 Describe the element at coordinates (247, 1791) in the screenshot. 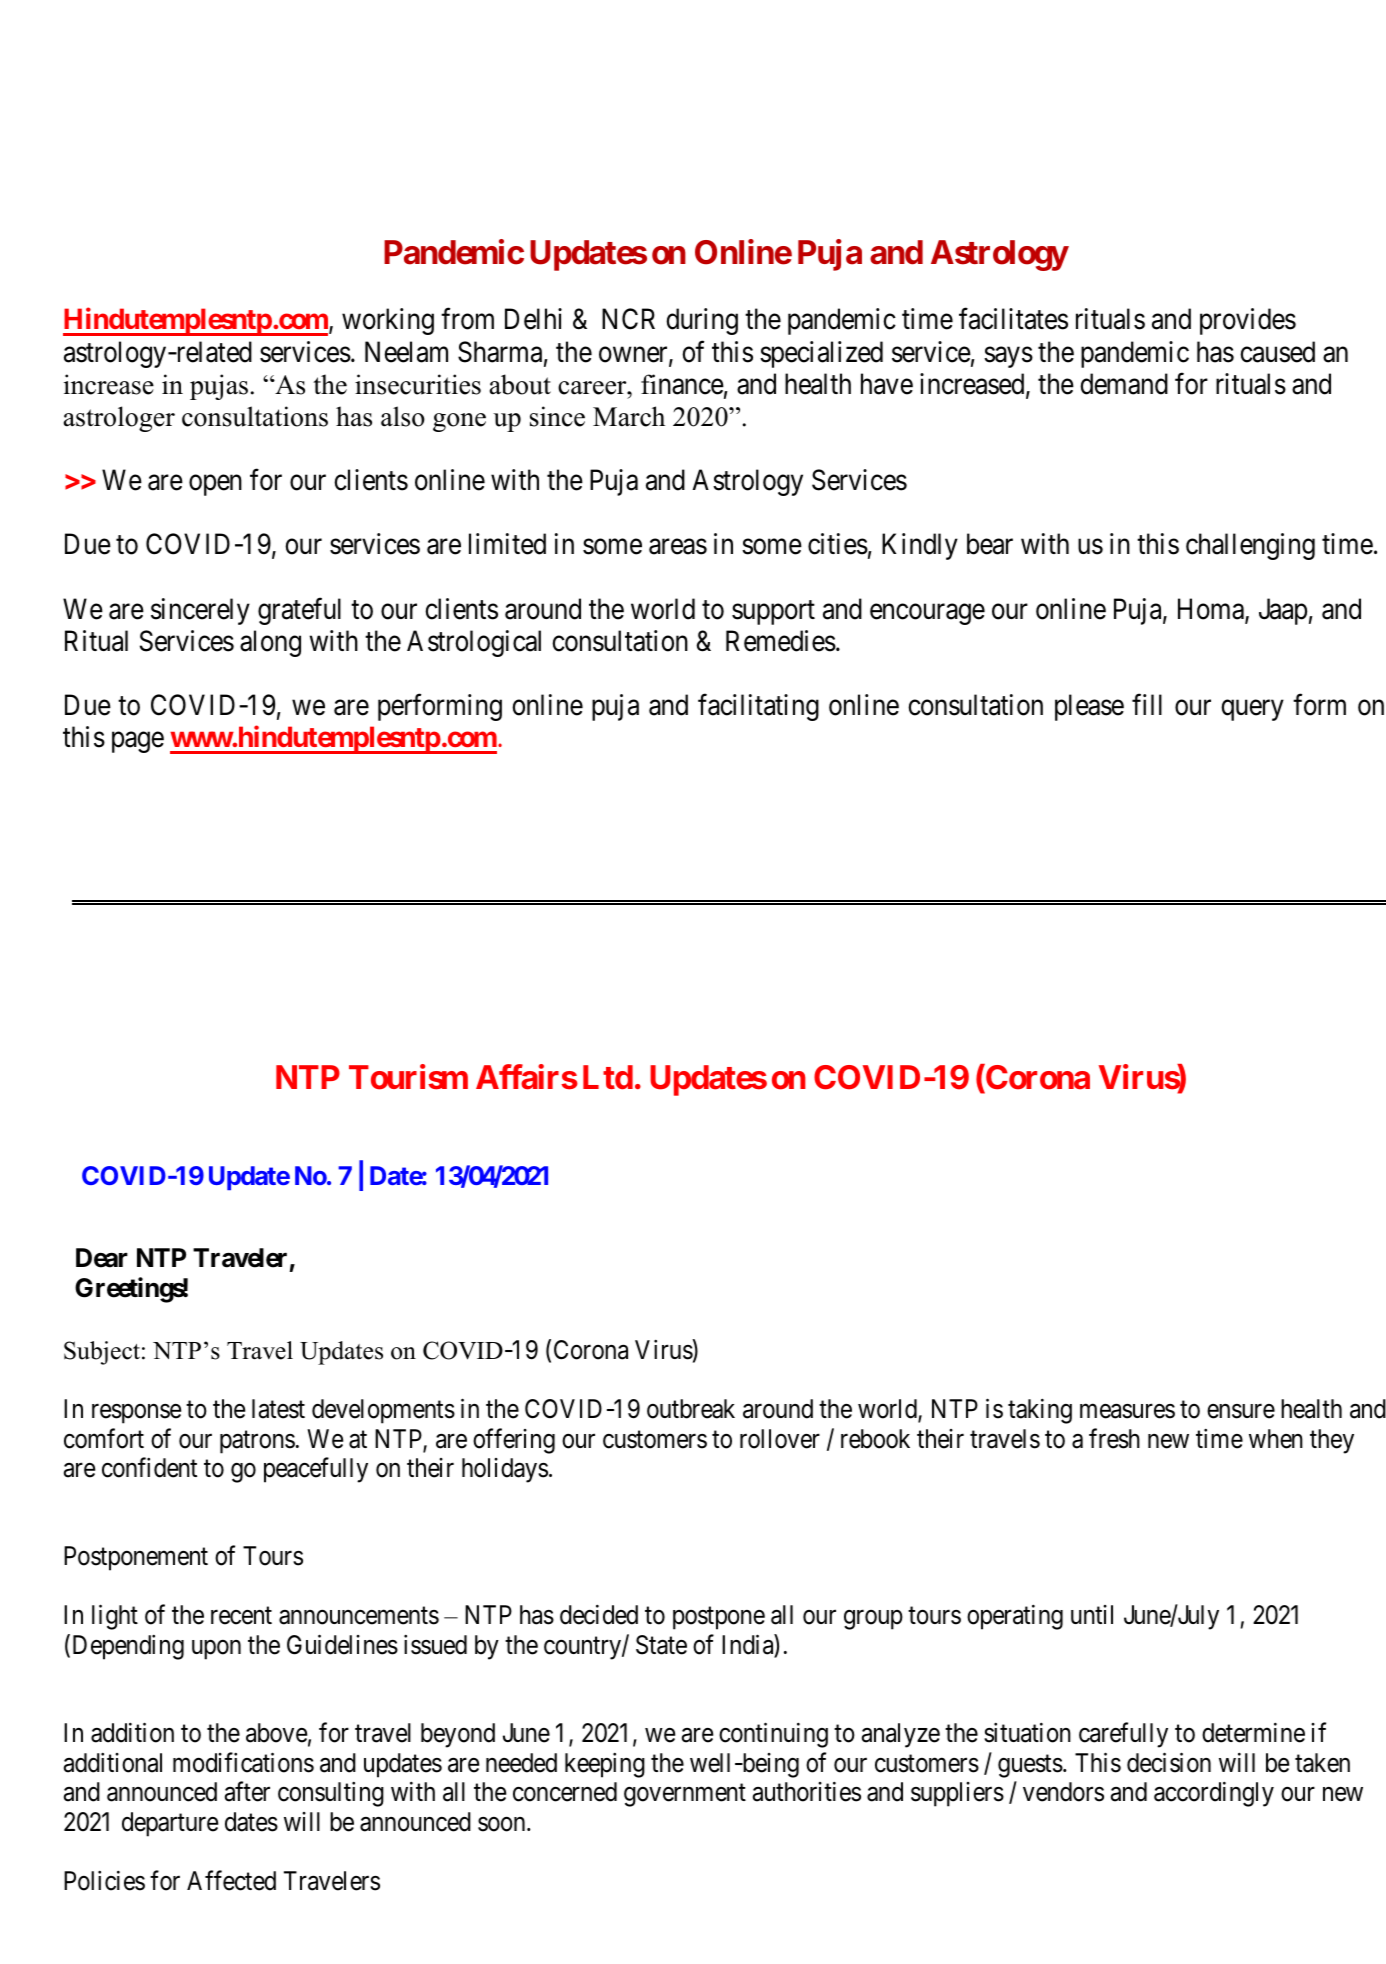

I see `after` at that location.
